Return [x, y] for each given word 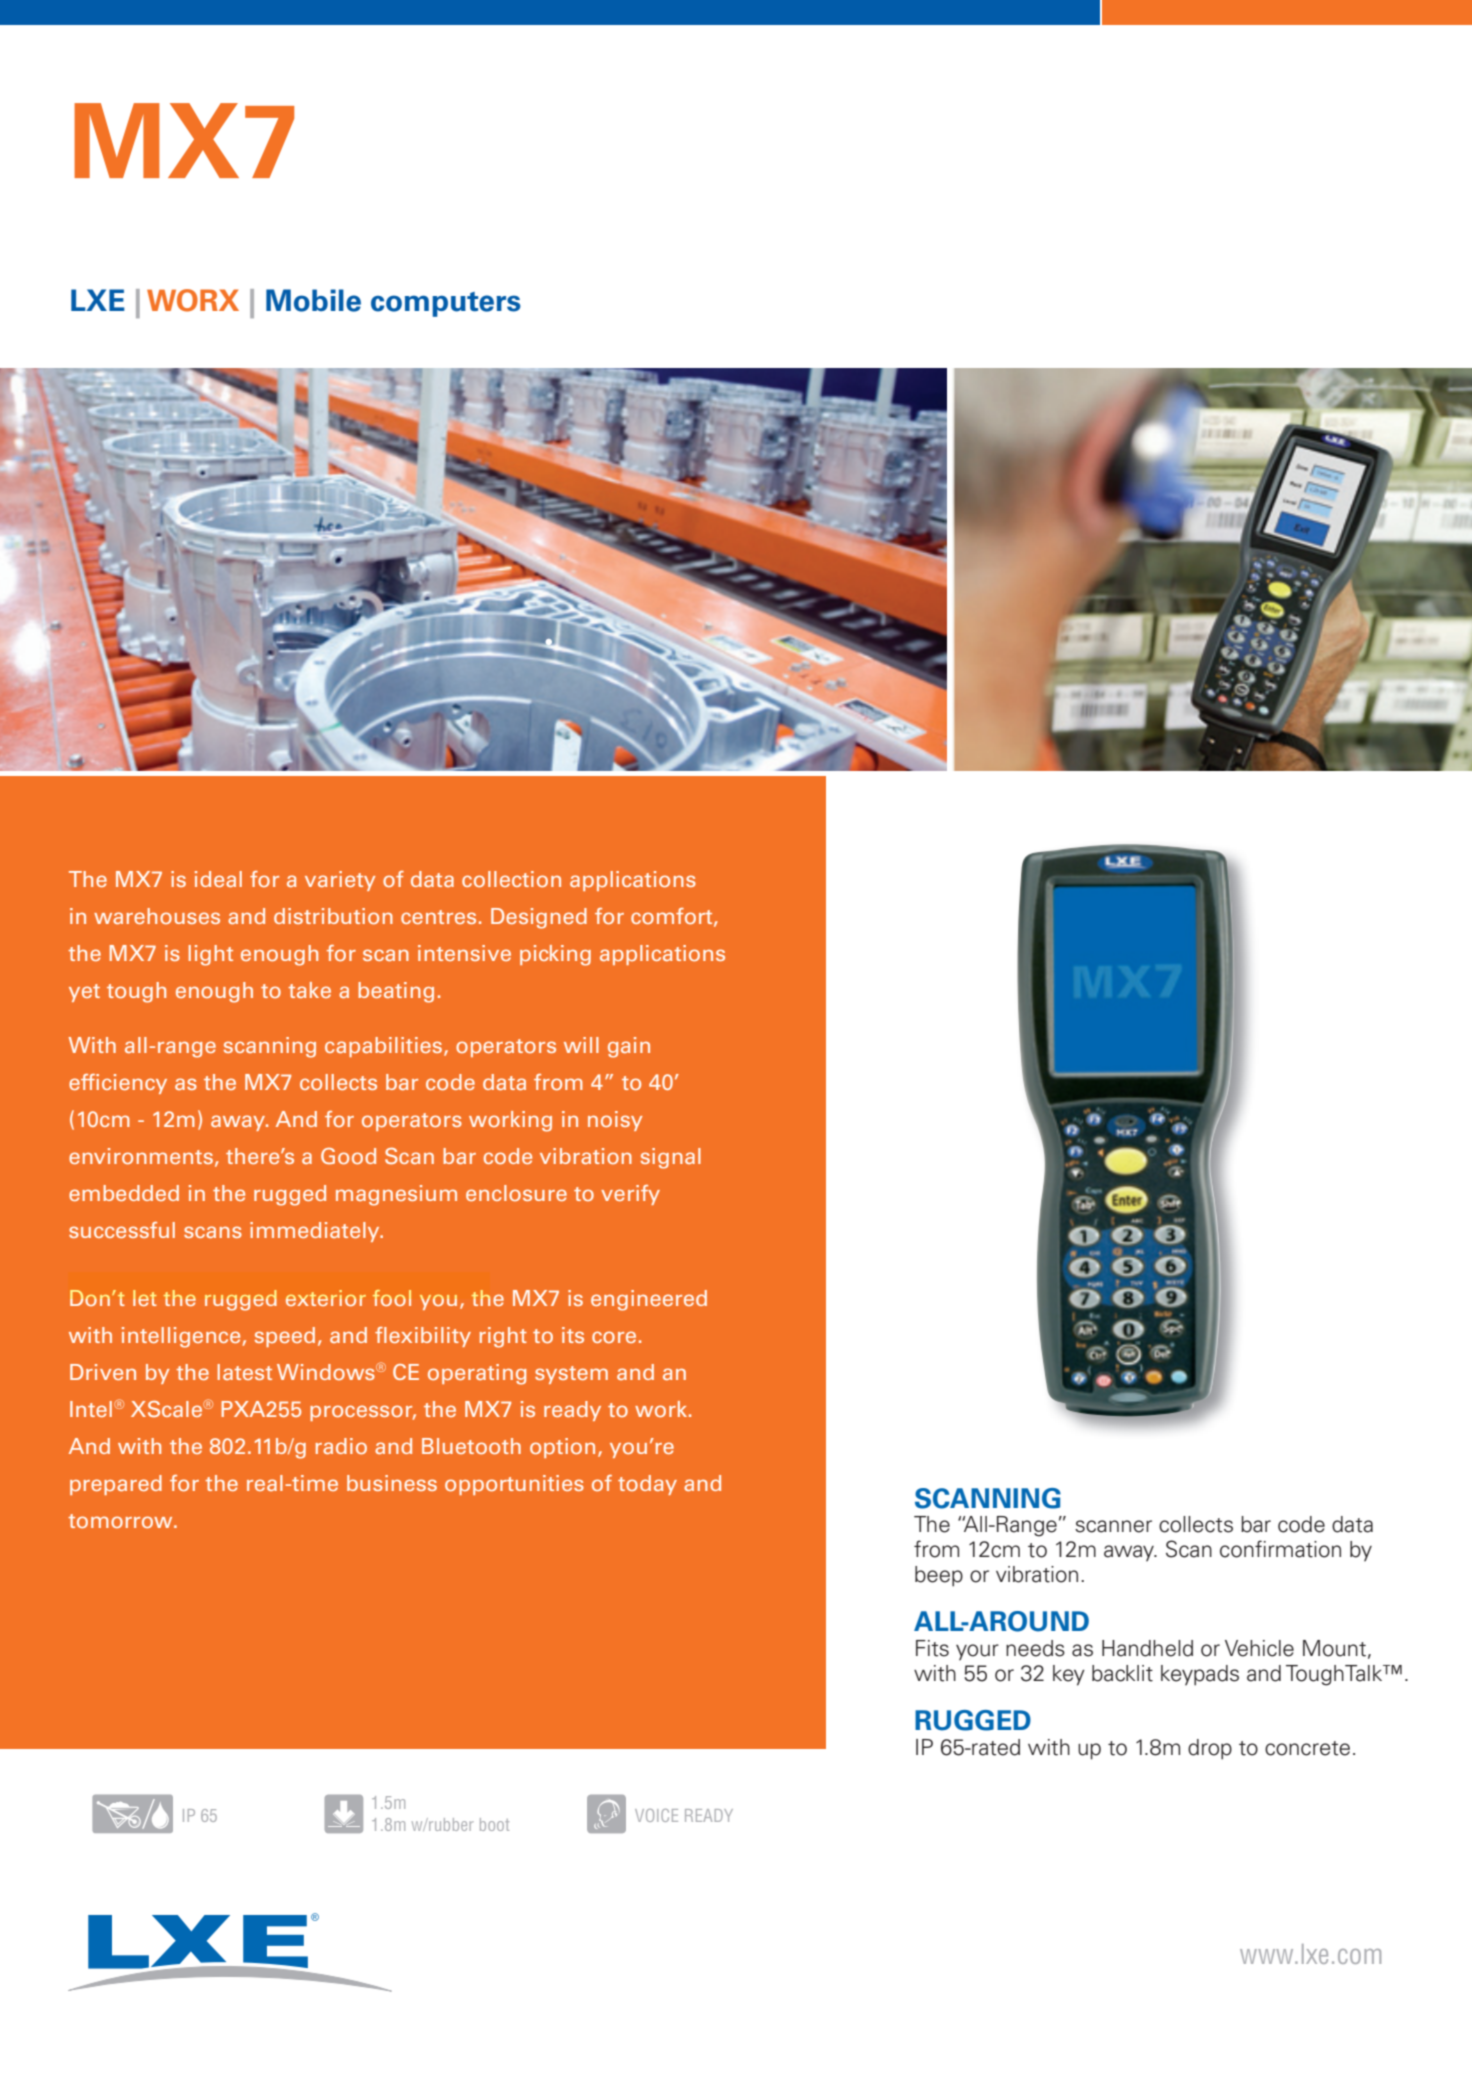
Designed [539, 918]
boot [494, 1824]
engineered [649, 1300]
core [614, 1337]
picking [555, 955]
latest [245, 1372]
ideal [218, 879]
